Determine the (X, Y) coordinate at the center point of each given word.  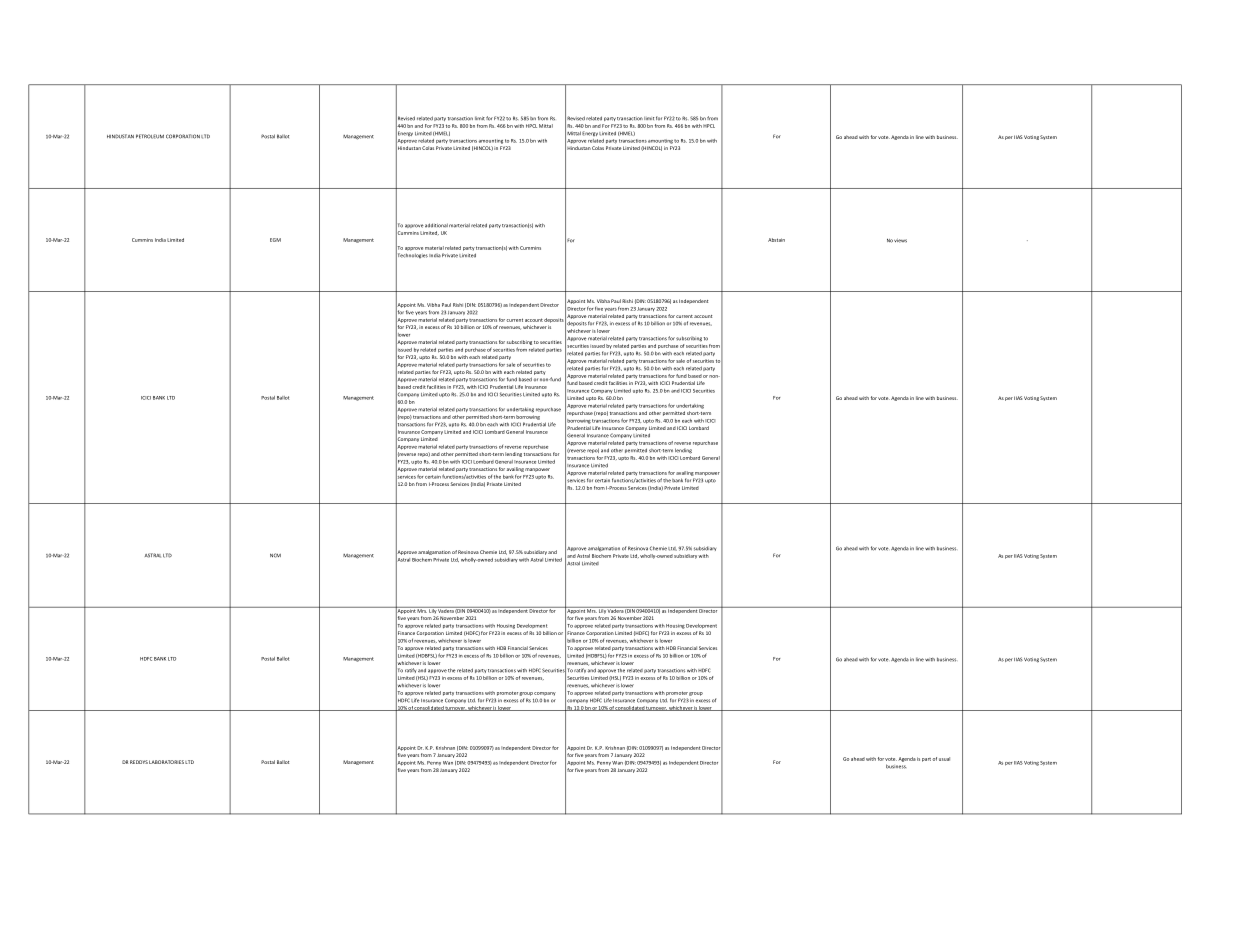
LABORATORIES (166, 762)
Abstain (776, 240)
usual (944, 759)
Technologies (412, 256)
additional (436, 225)
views (900, 241)
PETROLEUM (150, 136)
